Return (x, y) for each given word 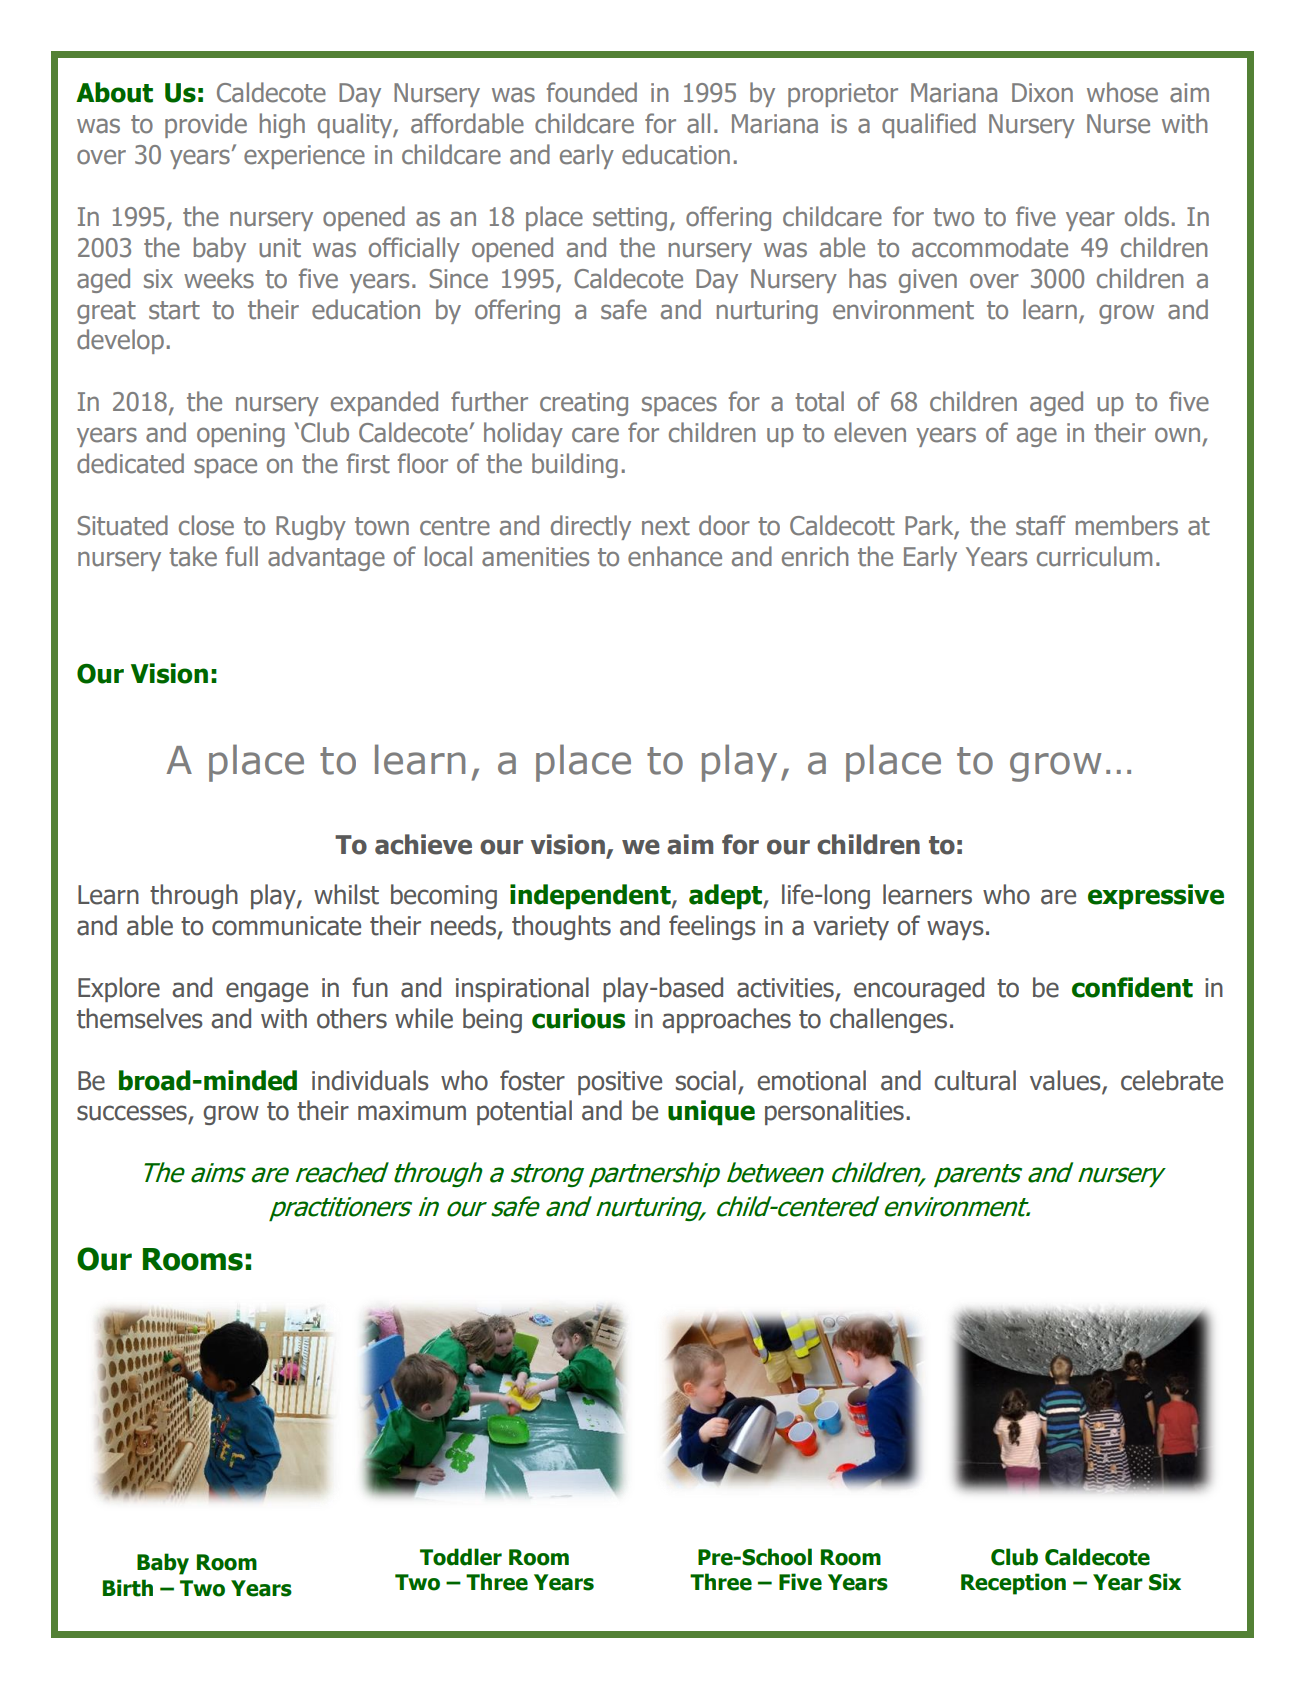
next (666, 526)
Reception (1013, 1584)
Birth (128, 1588)
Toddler (461, 1557)
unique (711, 1113)
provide (206, 125)
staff (1041, 525)
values (1066, 1081)
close (206, 525)
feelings (712, 927)
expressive (1156, 897)
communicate (286, 926)
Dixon (1042, 93)
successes (133, 1114)
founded (592, 92)
